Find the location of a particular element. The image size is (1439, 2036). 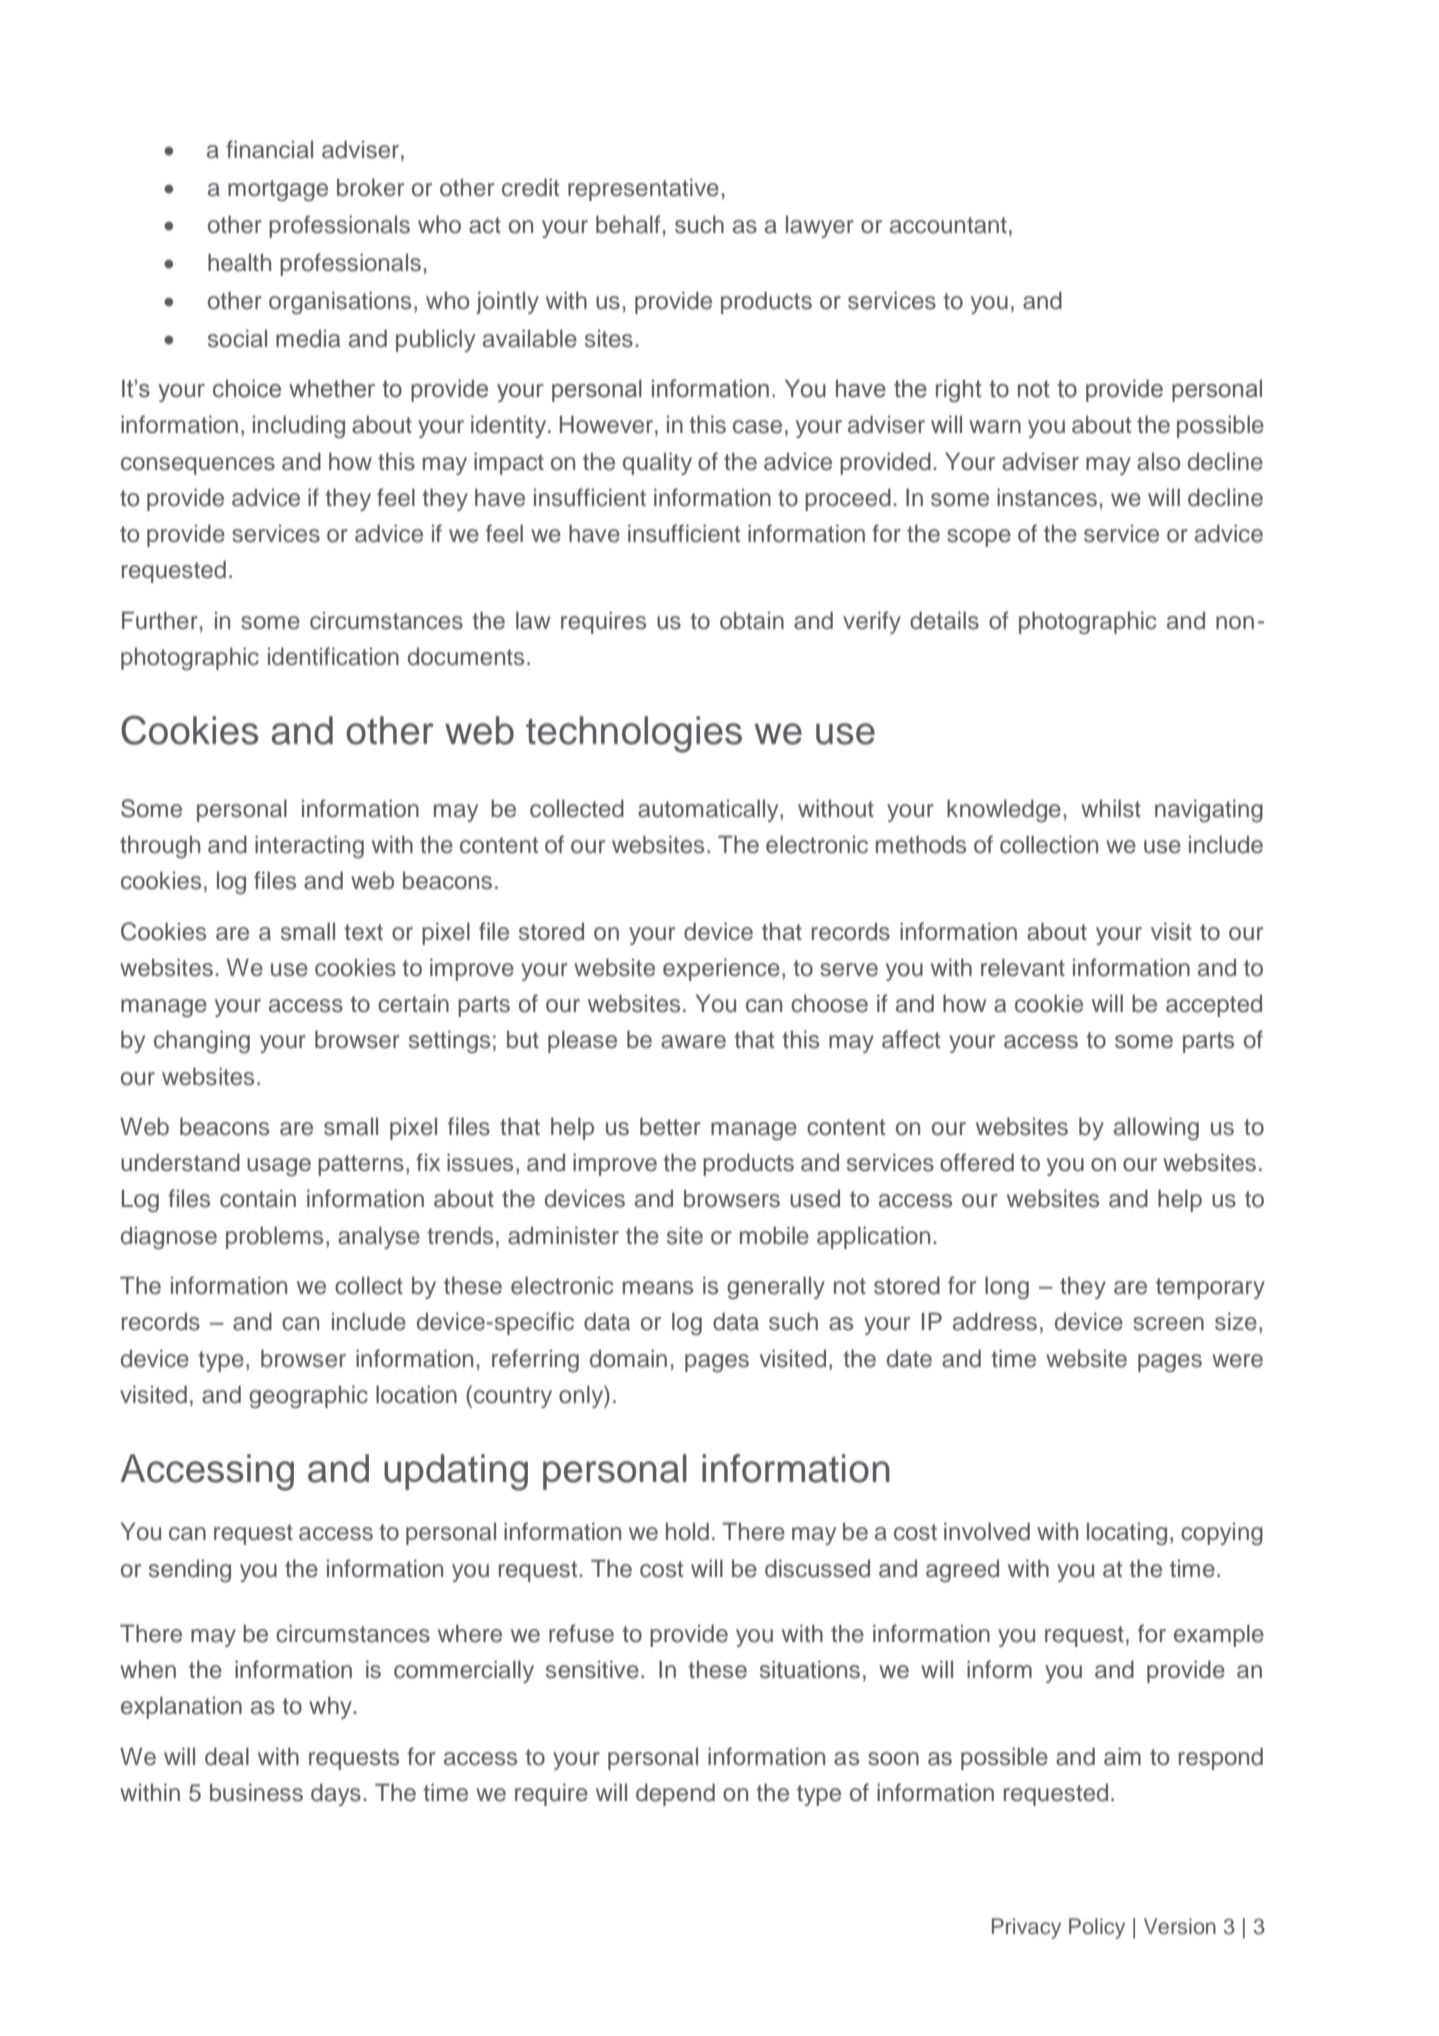

business is located at coordinates (256, 1792).
